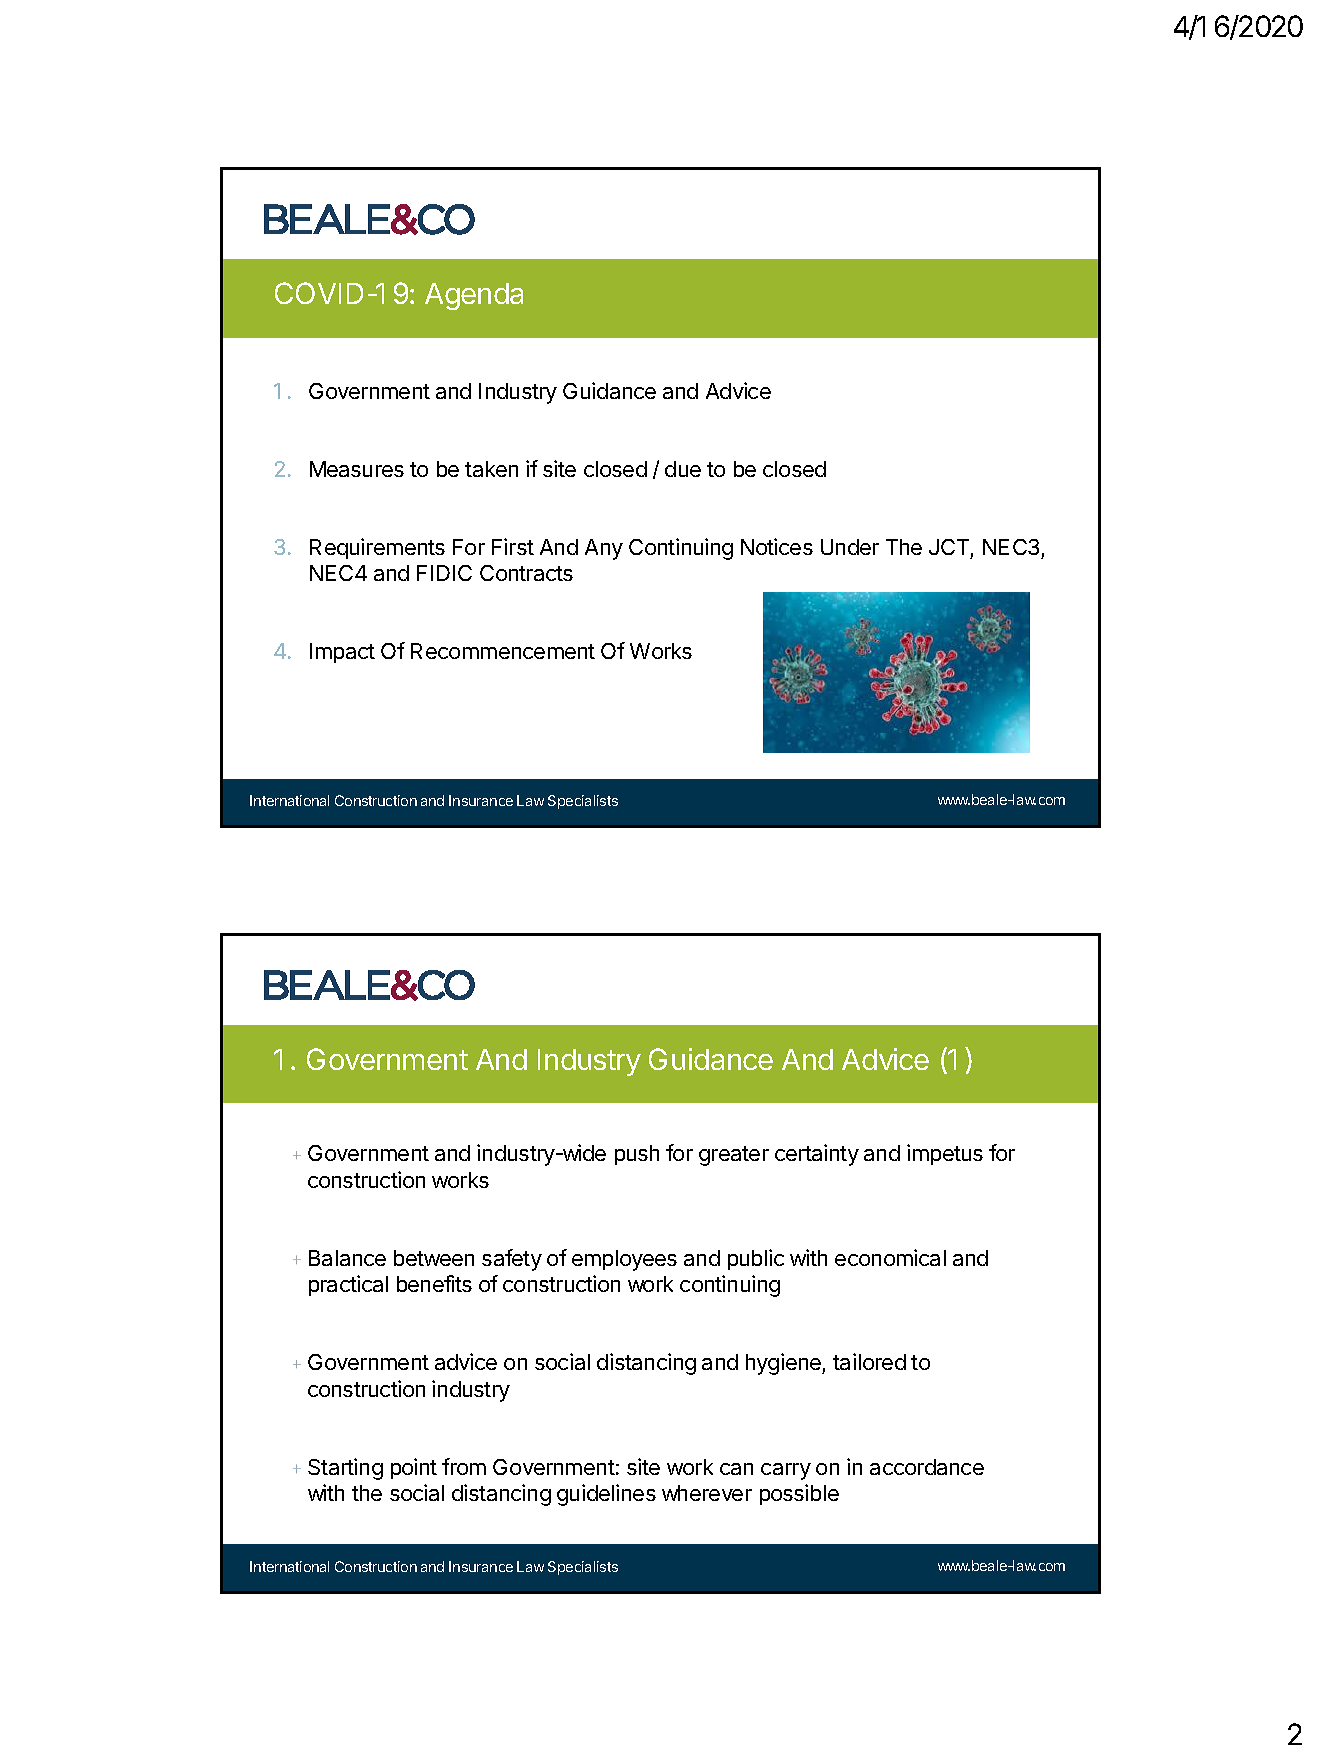 The image size is (1321, 1761). Describe the element at coordinates (624, 1260) in the screenshot. I see `employees` at that location.
